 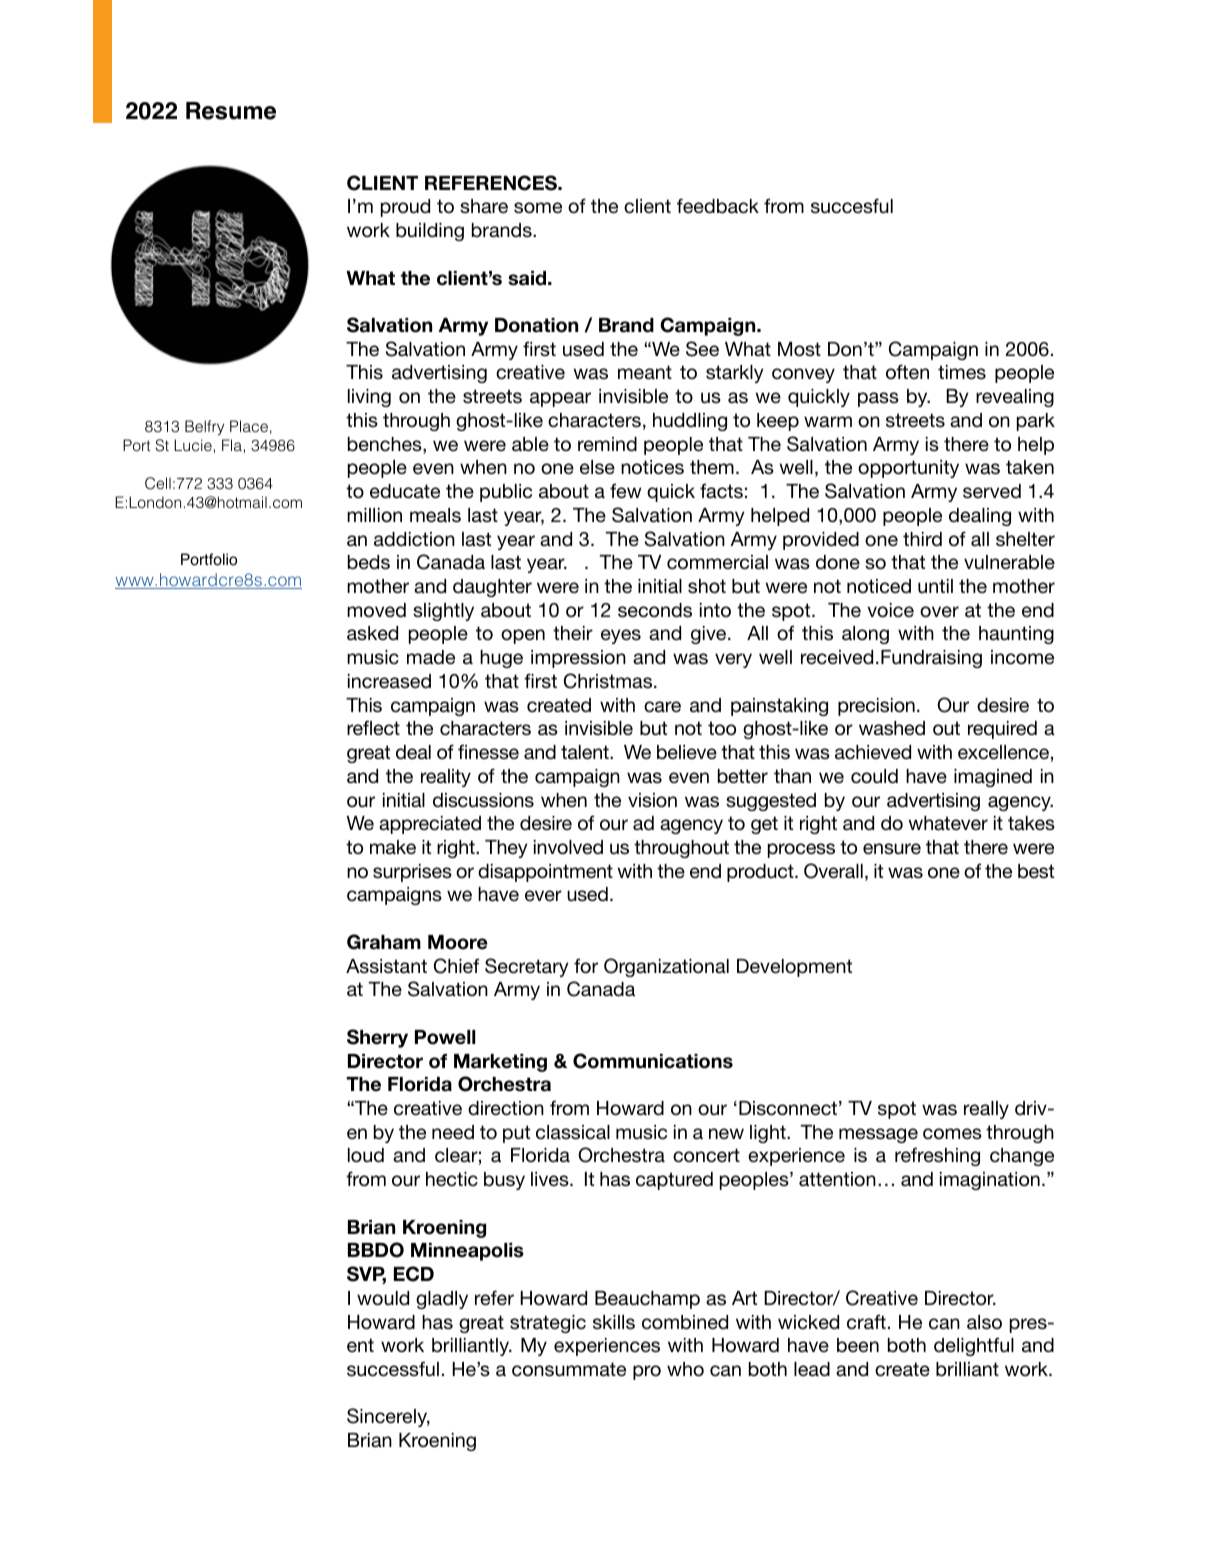 I want to click on some, so click(x=538, y=208).
